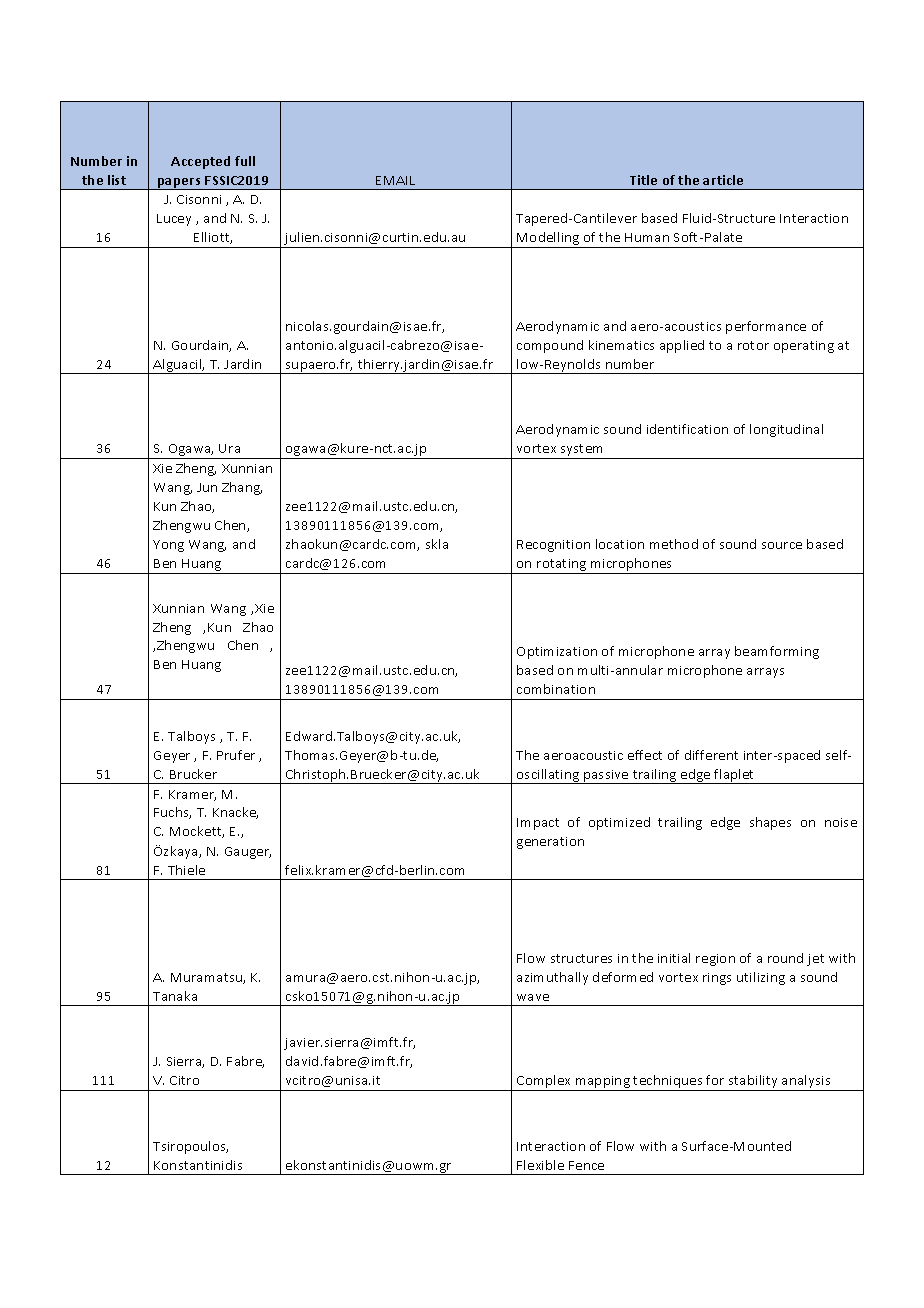  Describe the element at coordinates (538, 824) in the page. I see `Impact` at that location.
